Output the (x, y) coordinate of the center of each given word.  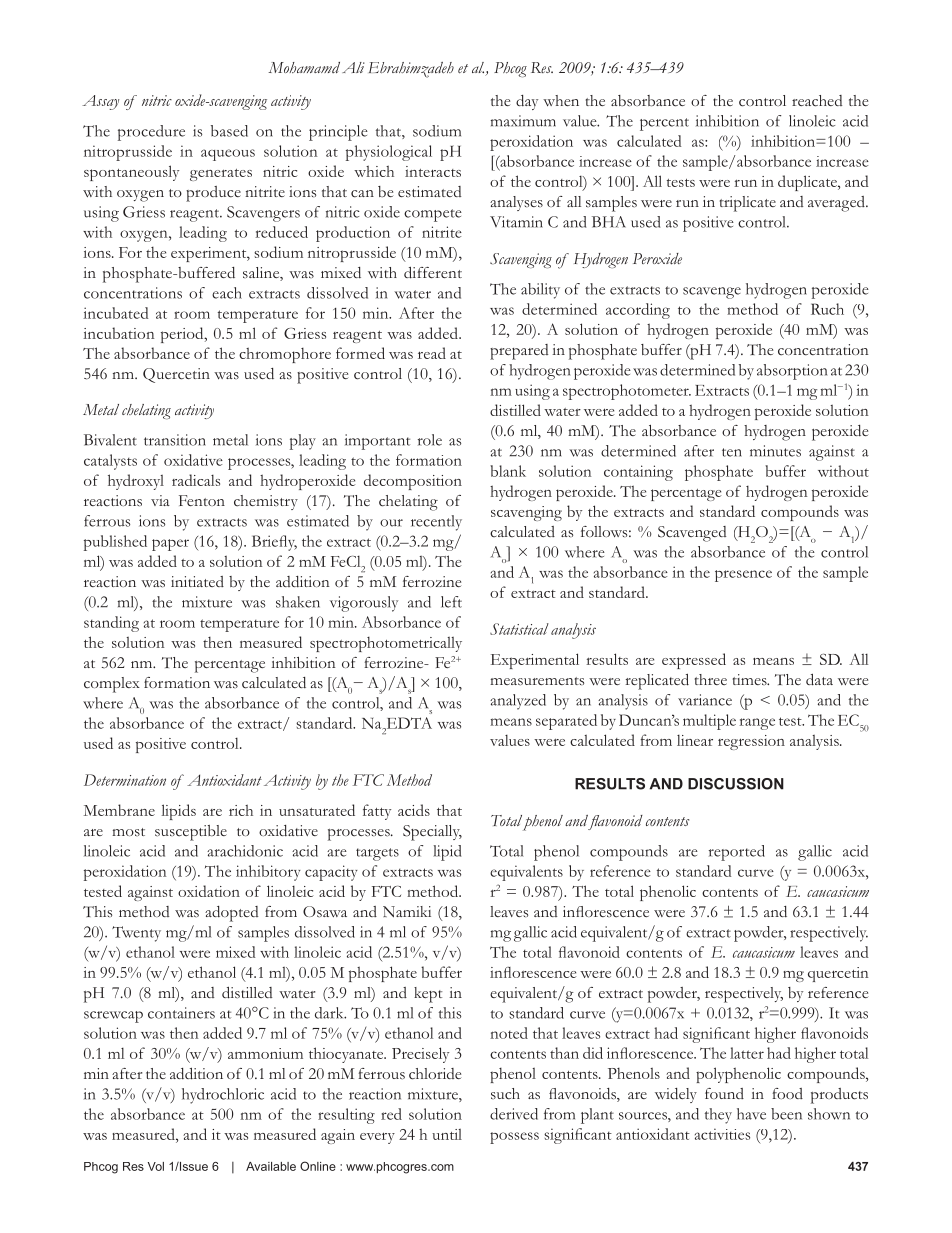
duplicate (808, 183)
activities (722, 1134)
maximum (523, 121)
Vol (156, 1166)
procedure (151, 133)
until (447, 1134)
